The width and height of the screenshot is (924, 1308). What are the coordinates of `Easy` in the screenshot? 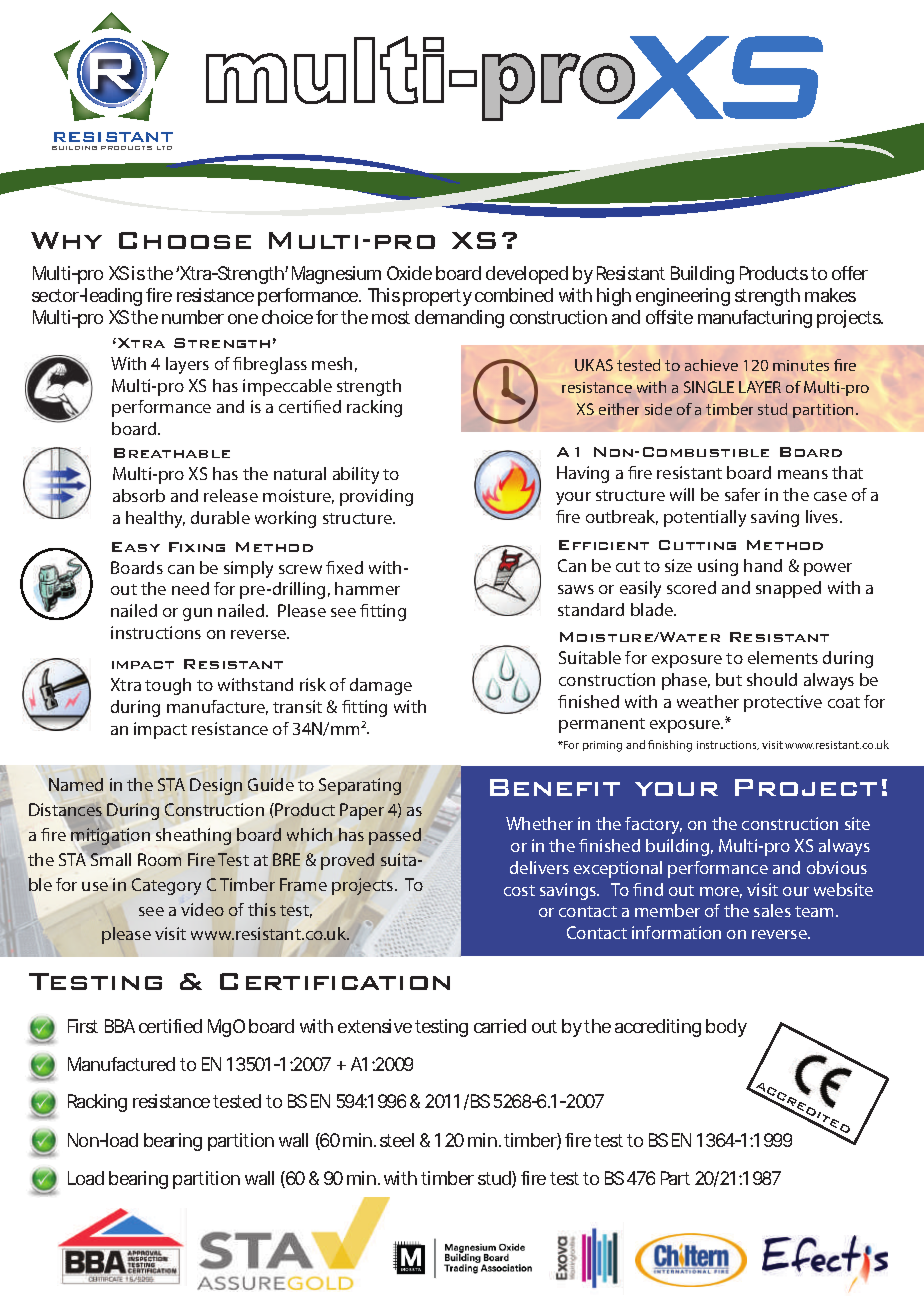 It's located at (136, 547).
